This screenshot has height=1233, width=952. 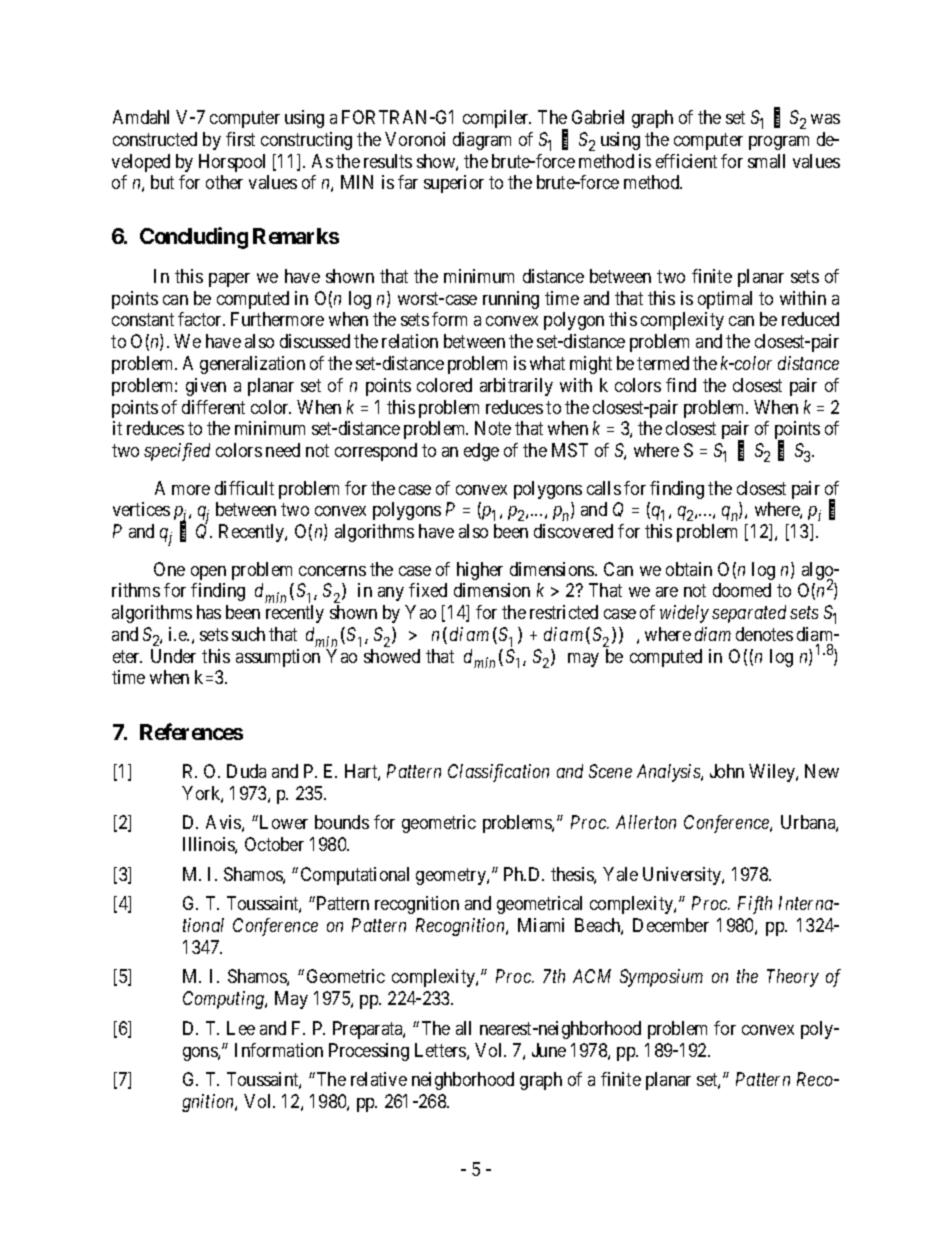 What do you see at coordinates (766, 161) in the screenshot?
I see `small` at bounding box center [766, 161].
